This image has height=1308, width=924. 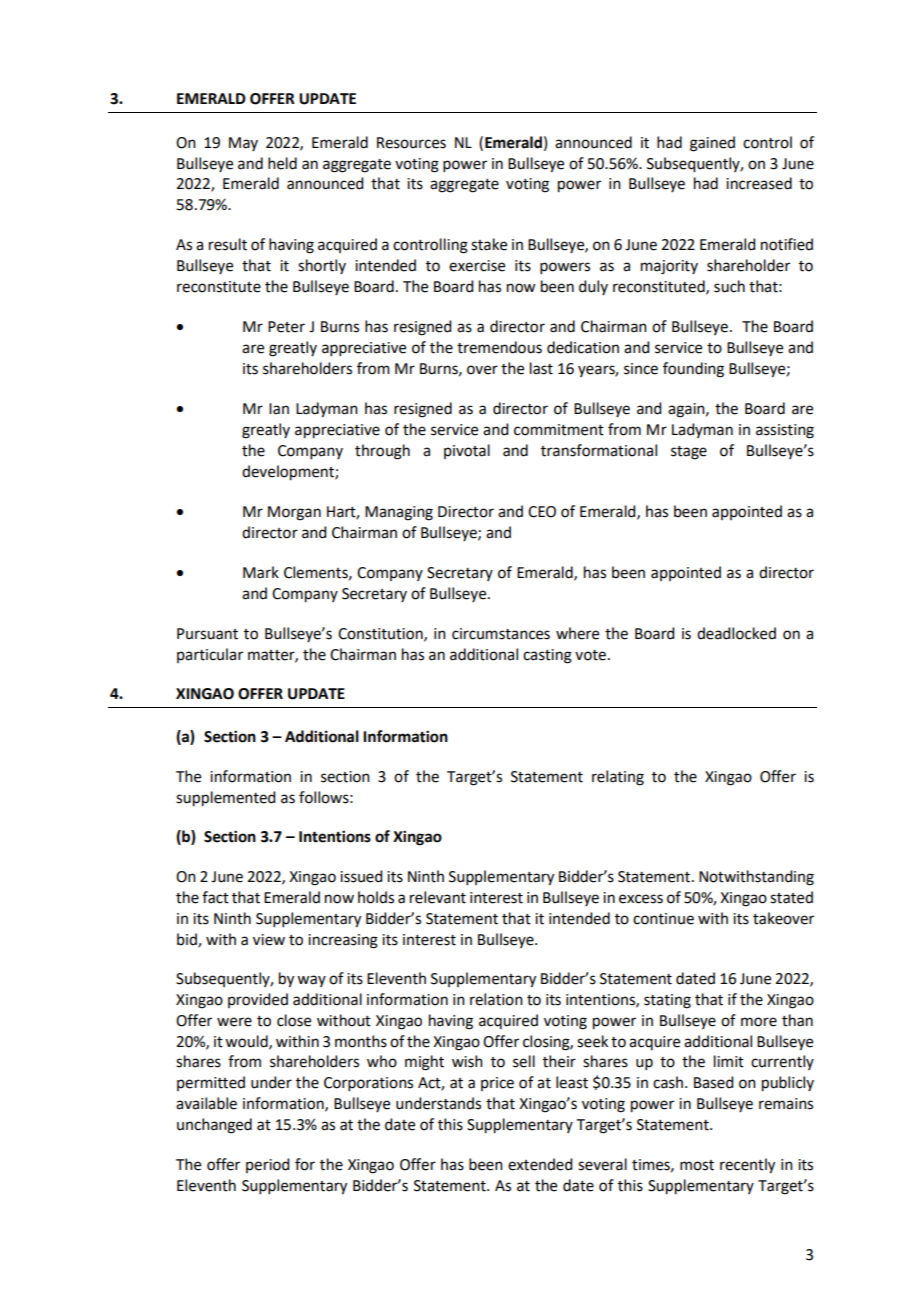 What do you see at coordinates (210, 655) in the image?
I see `particular` at bounding box center [210, 655].
